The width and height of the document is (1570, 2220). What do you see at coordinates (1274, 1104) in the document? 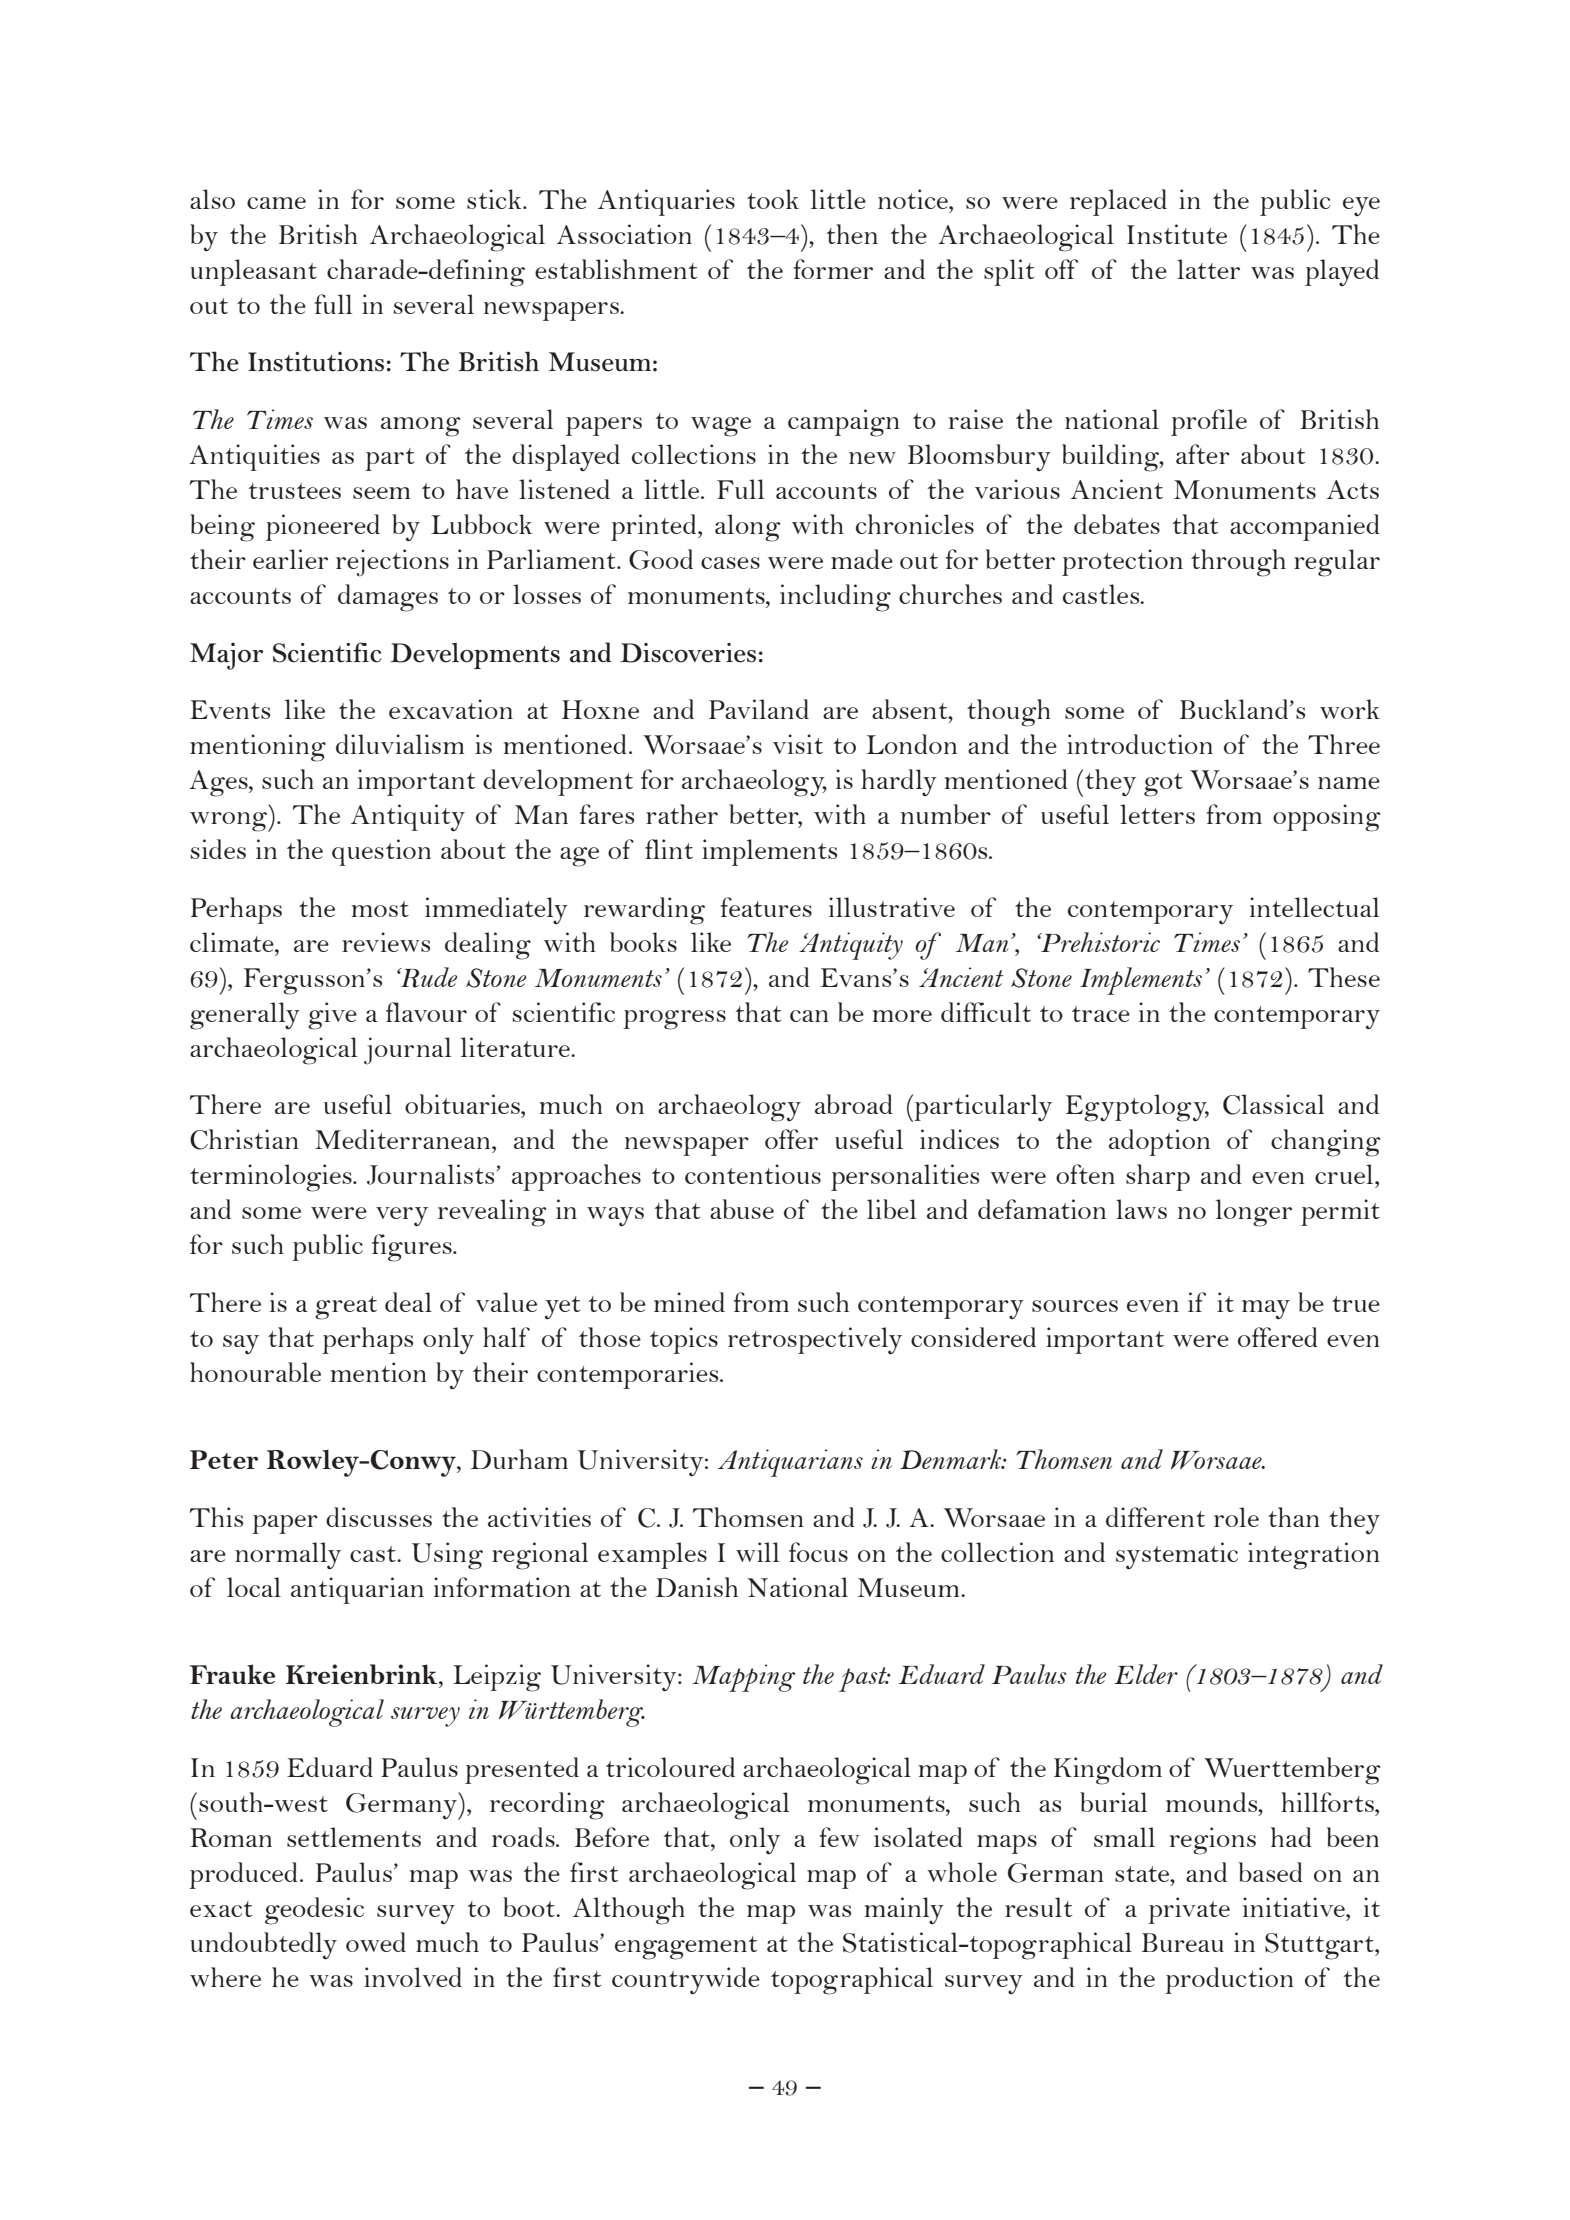
I see `Classical` at bounding box center [1274, 1104].
